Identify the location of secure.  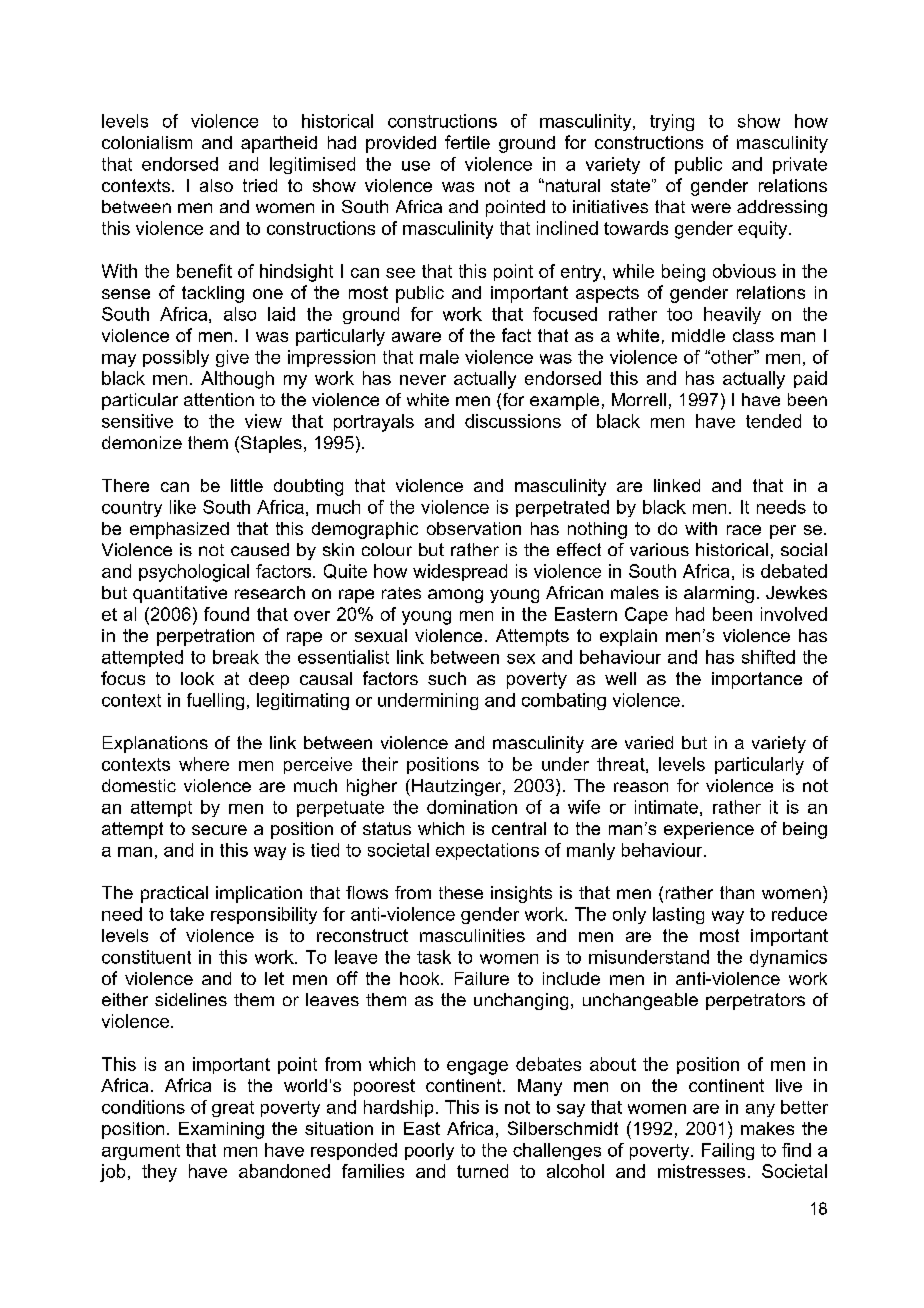
(219, 830).
